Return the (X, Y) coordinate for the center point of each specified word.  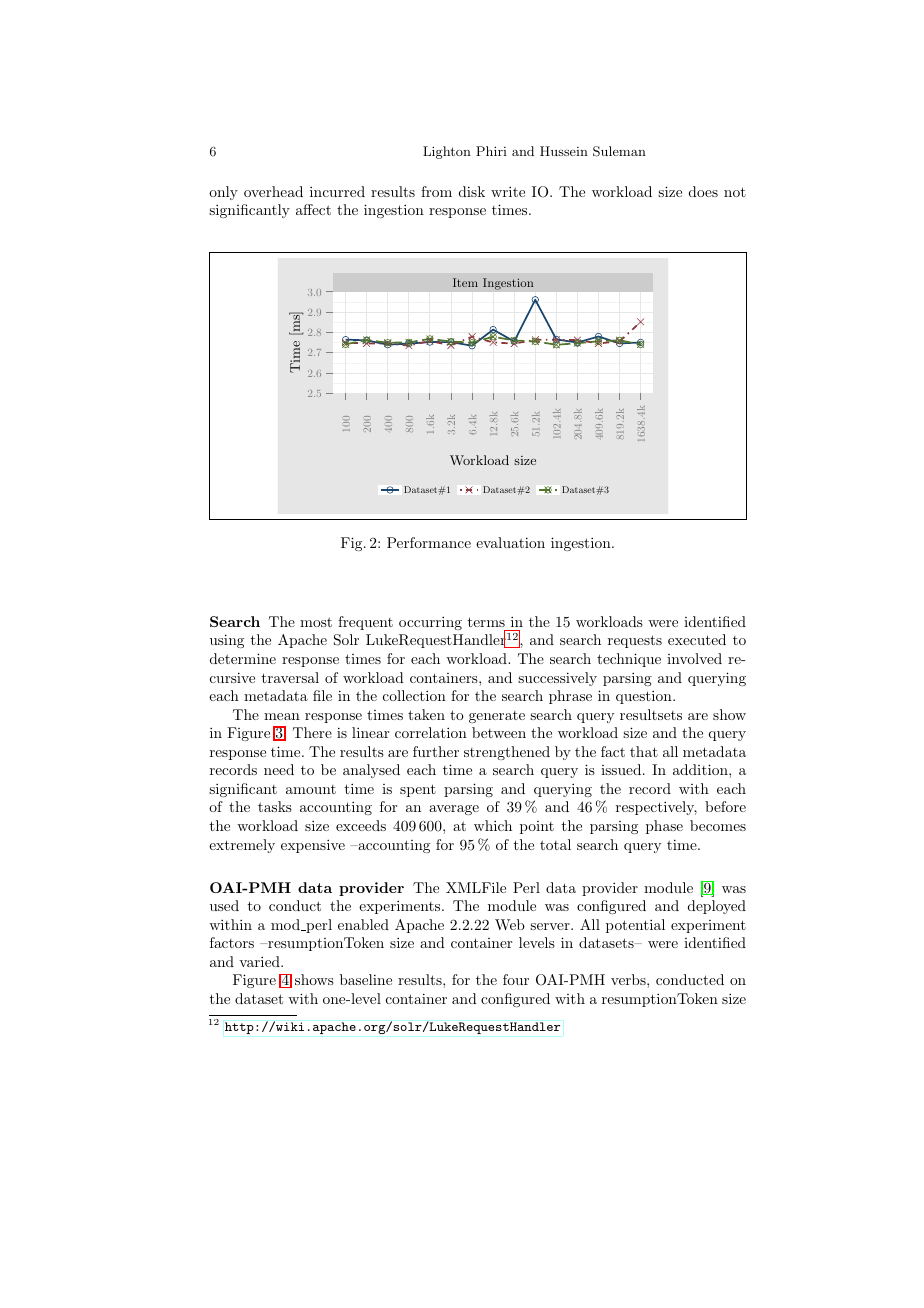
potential (635, 926)
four (516, 979)
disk (472, 191)
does (703, 191)
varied (260, 961)
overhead (273, 191)
